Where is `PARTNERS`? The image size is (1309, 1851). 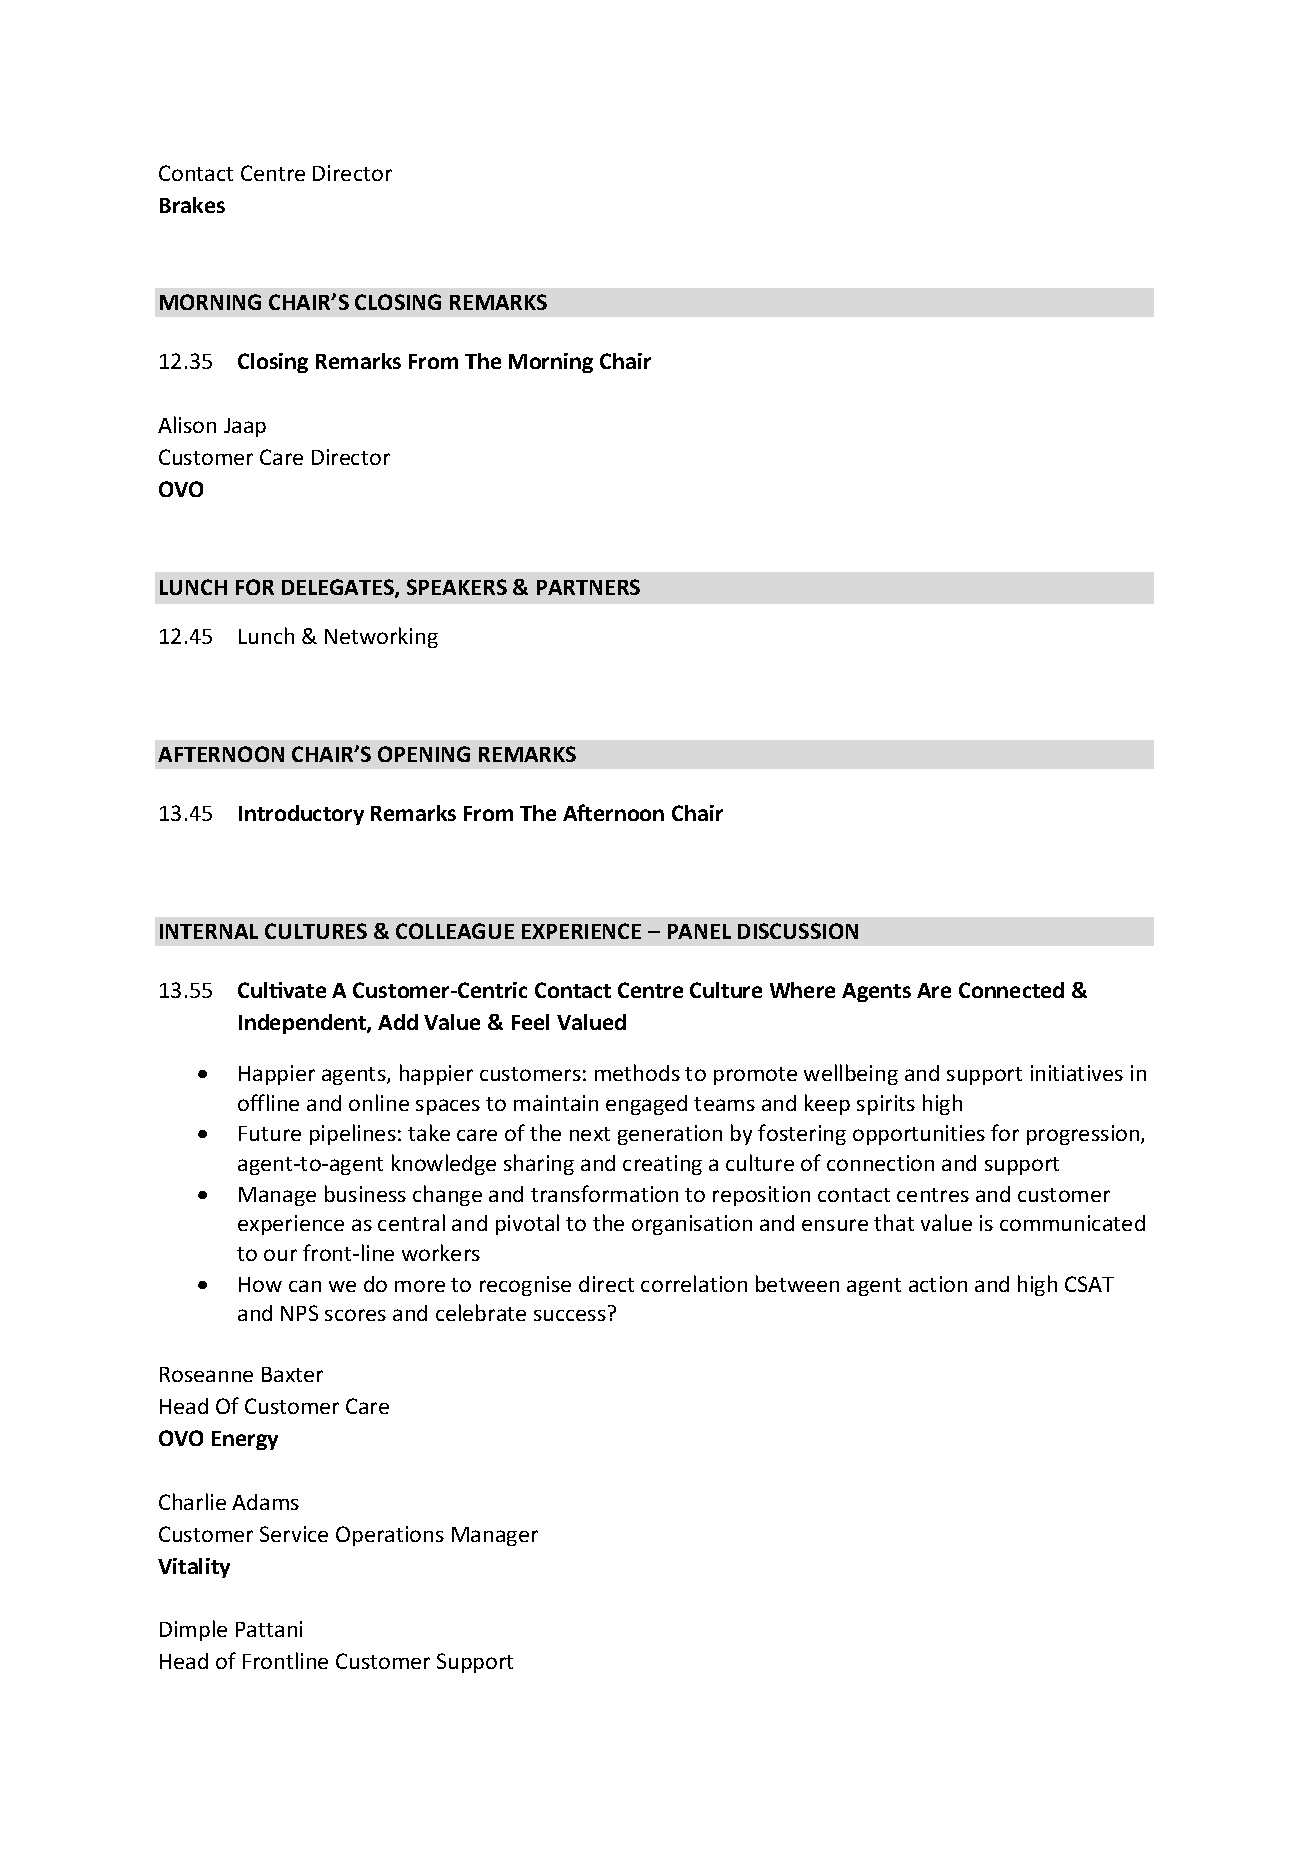 PARTNERS is located at coordinates (588, 587).
